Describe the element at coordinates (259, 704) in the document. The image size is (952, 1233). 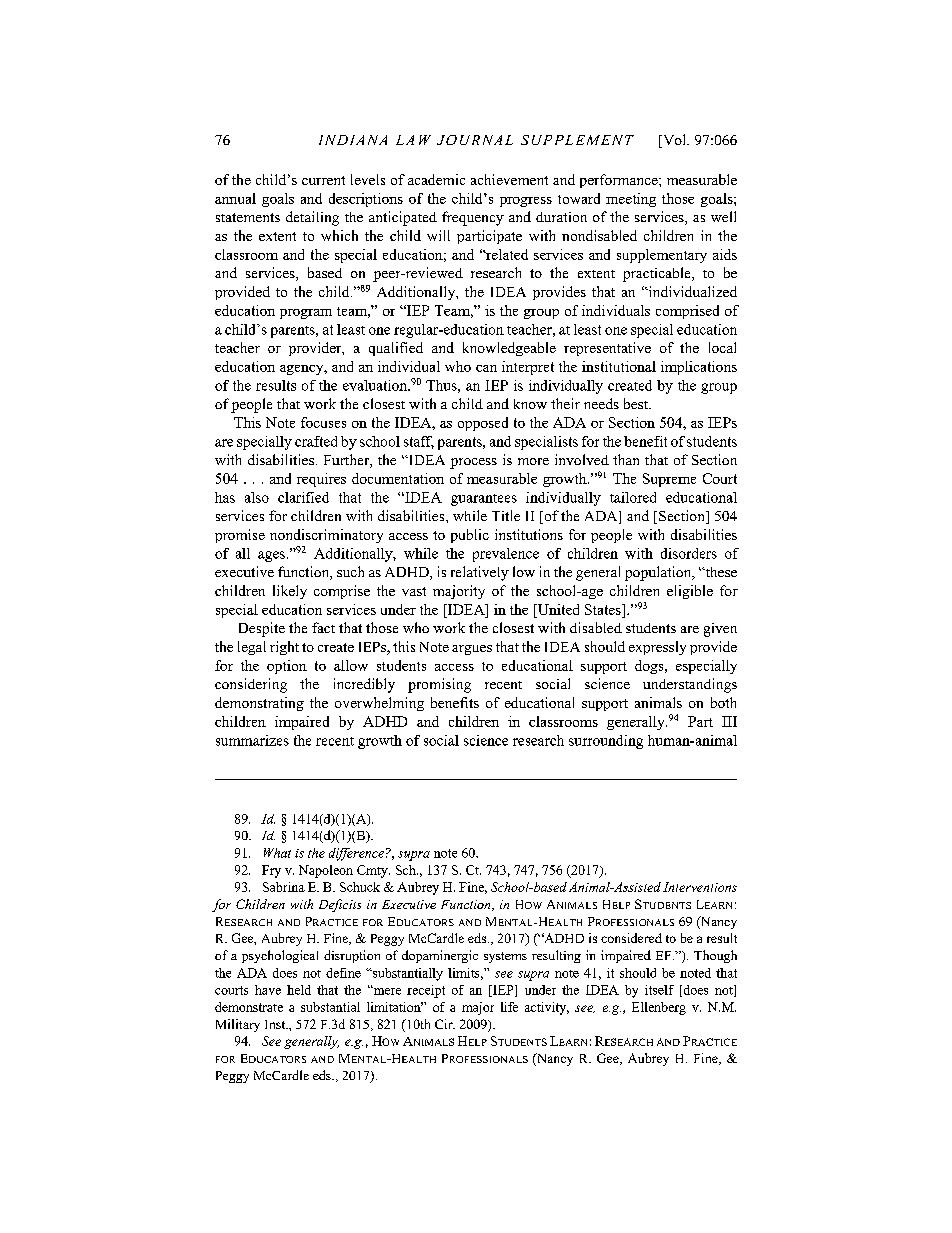
I see `demonstrating` at that location.
